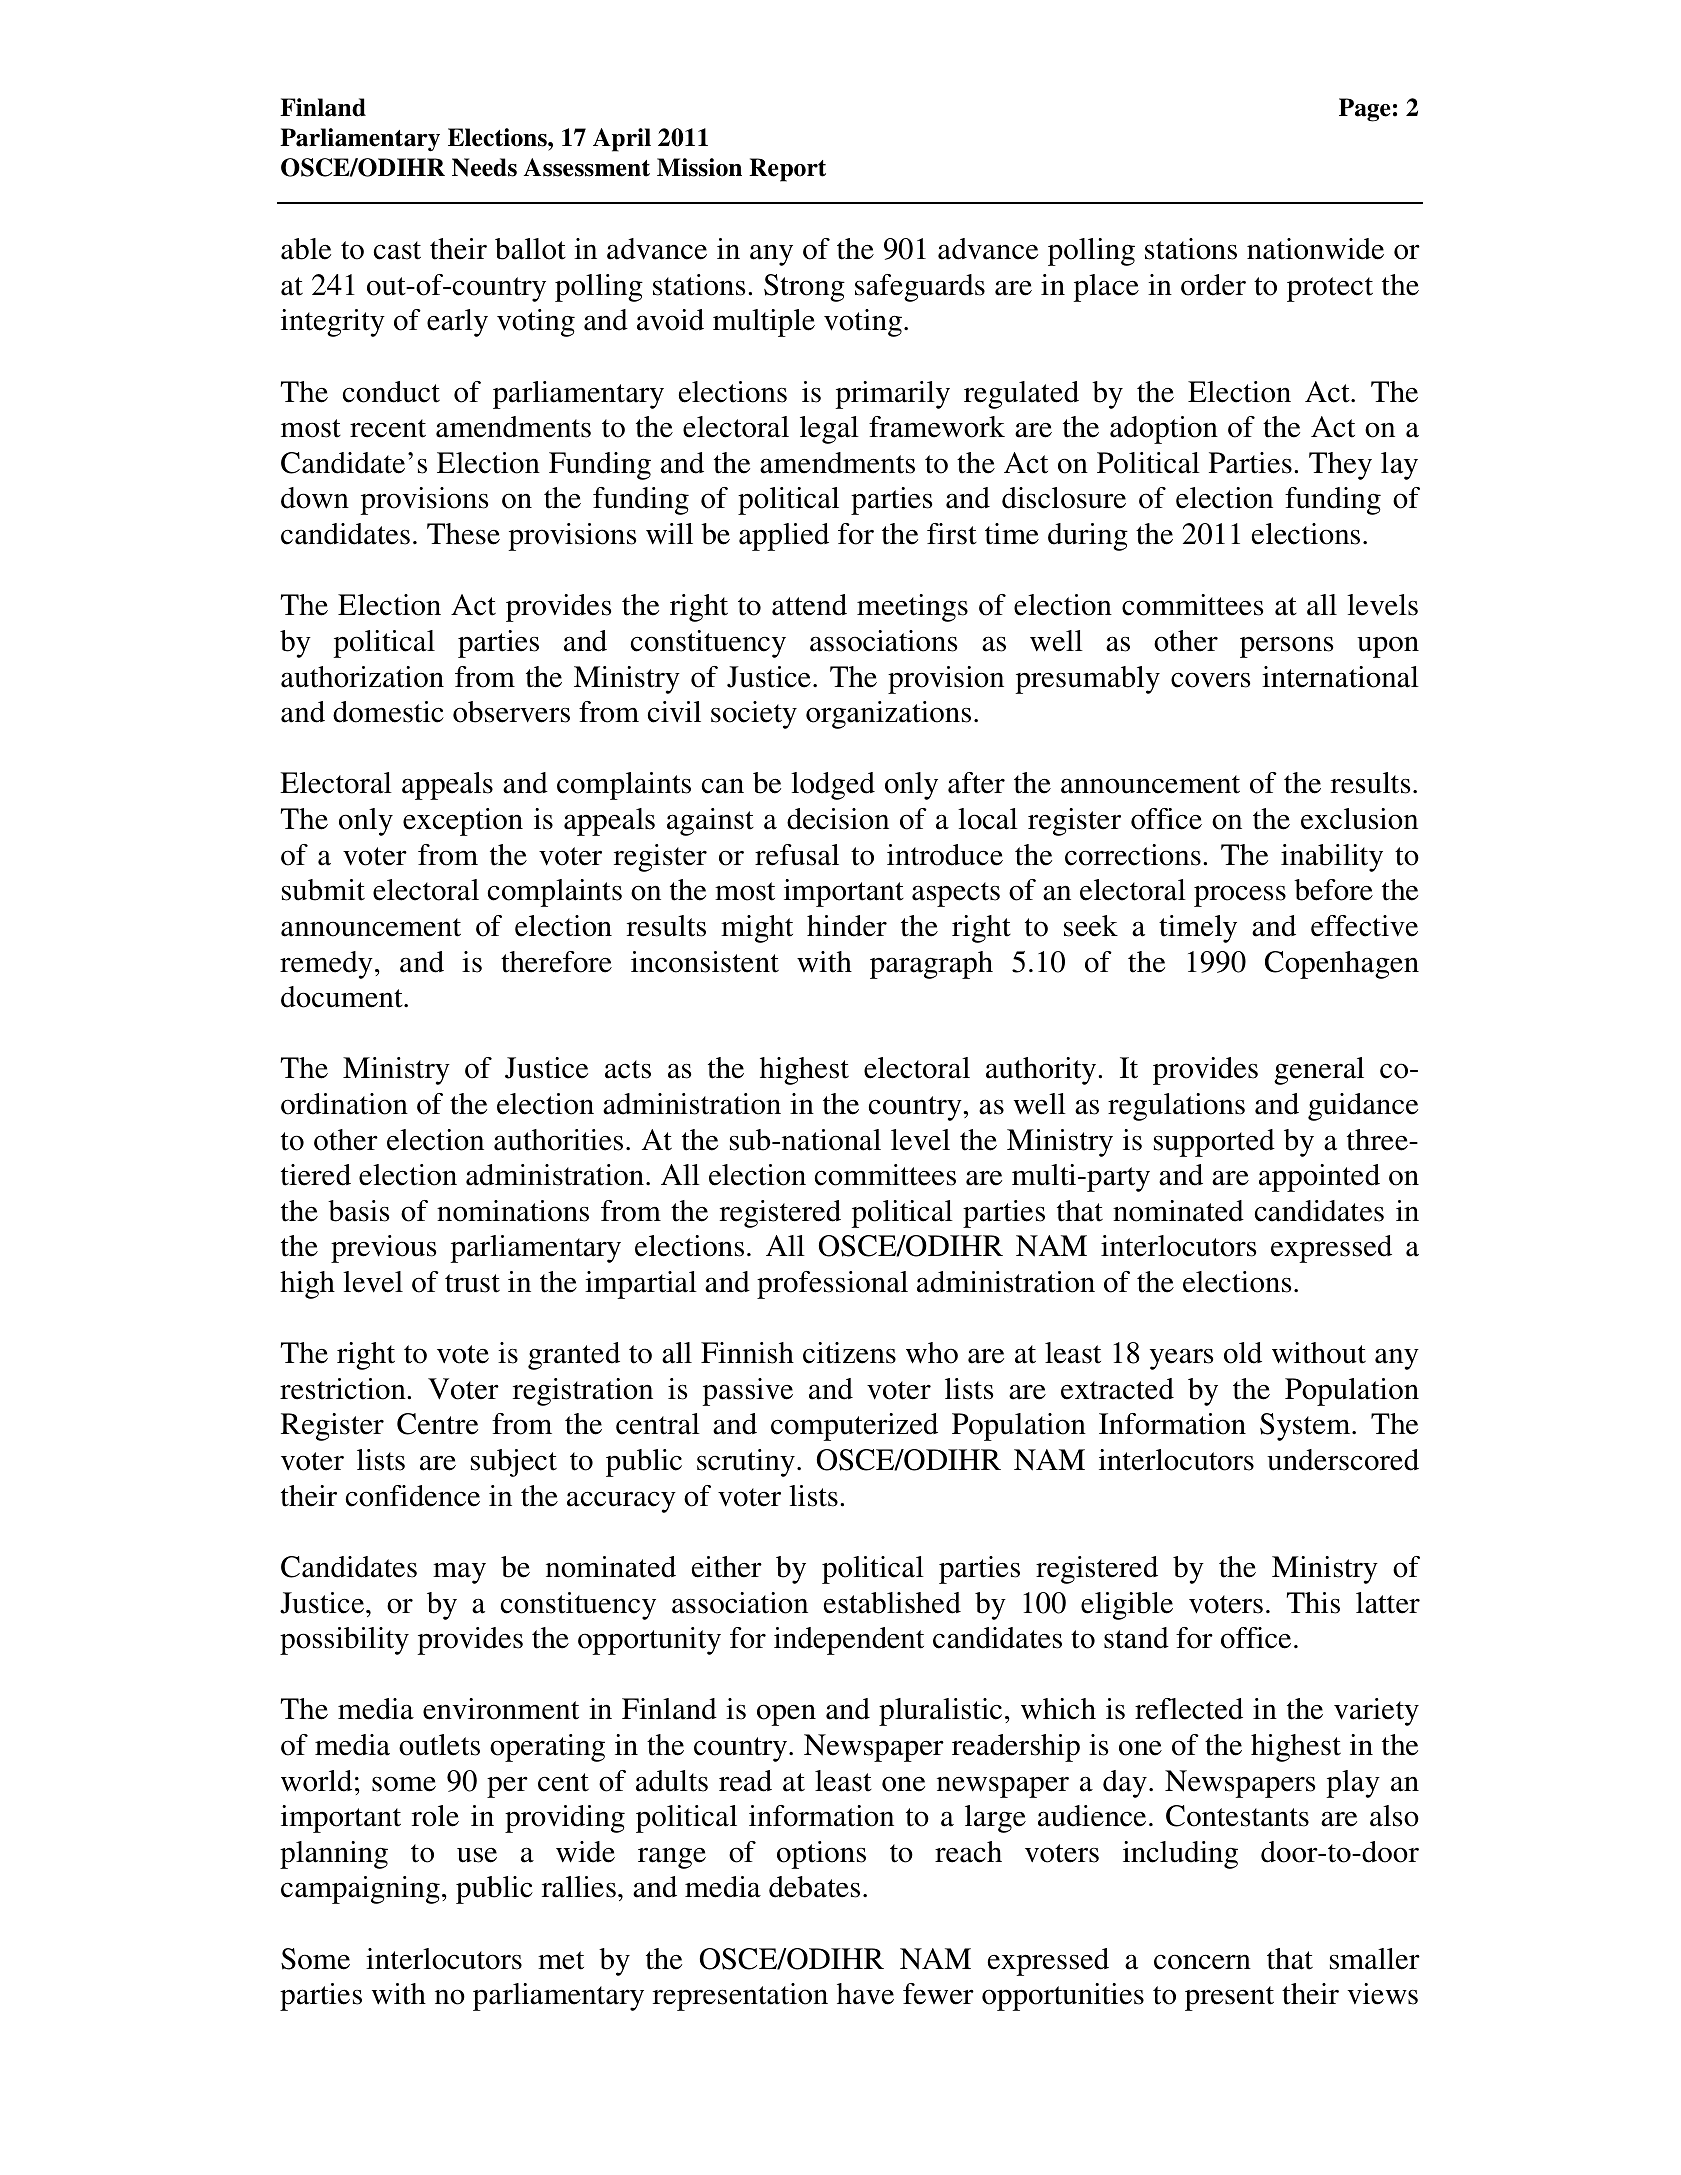 The height and width of the page is (2175, 1681). Describe the element at coordinates (1243, 1353) in the page. I see `old` at that location.
